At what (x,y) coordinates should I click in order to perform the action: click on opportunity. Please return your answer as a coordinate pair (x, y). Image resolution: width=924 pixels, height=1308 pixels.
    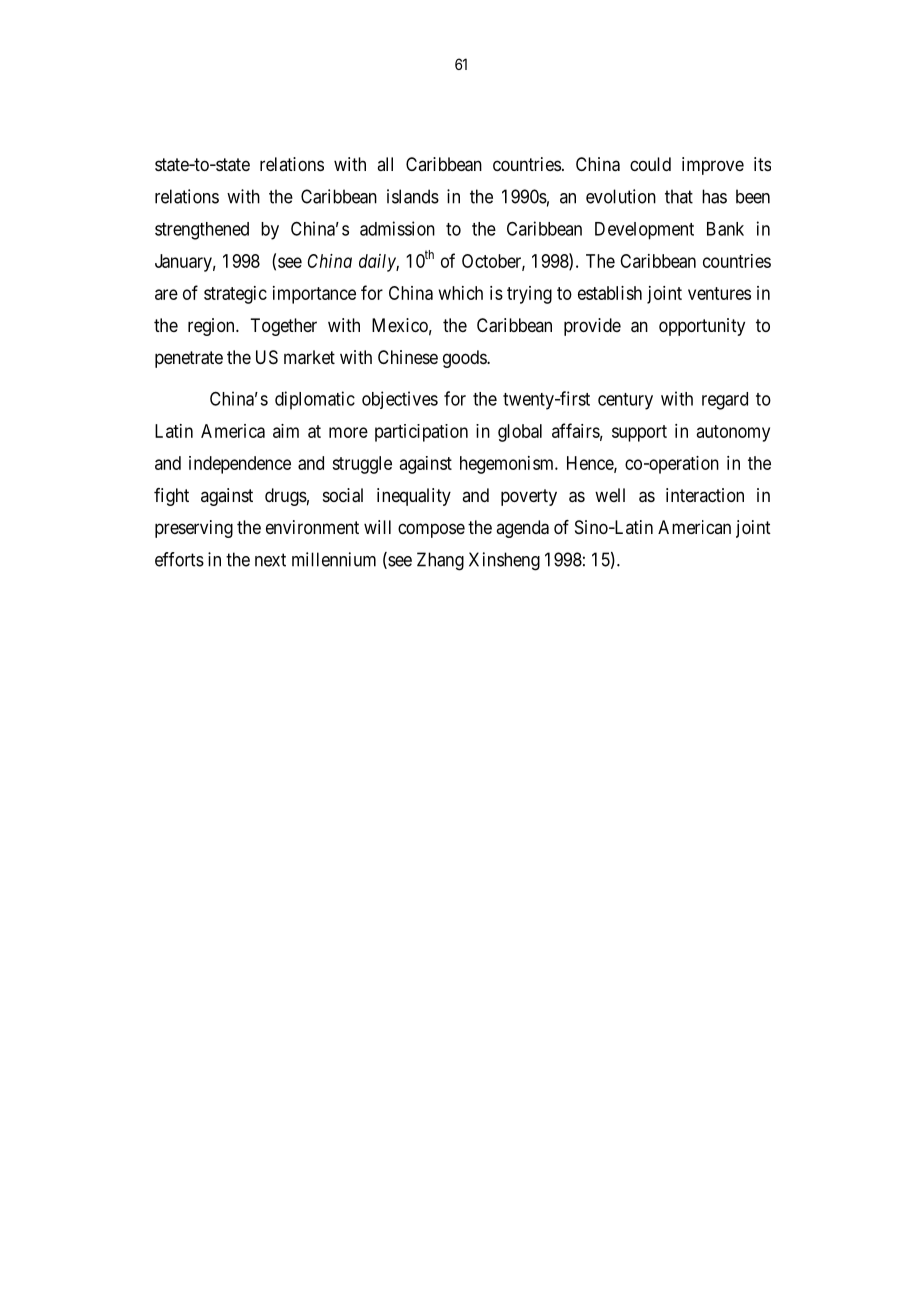
    Looking at the image, I should click on (702, 327).
